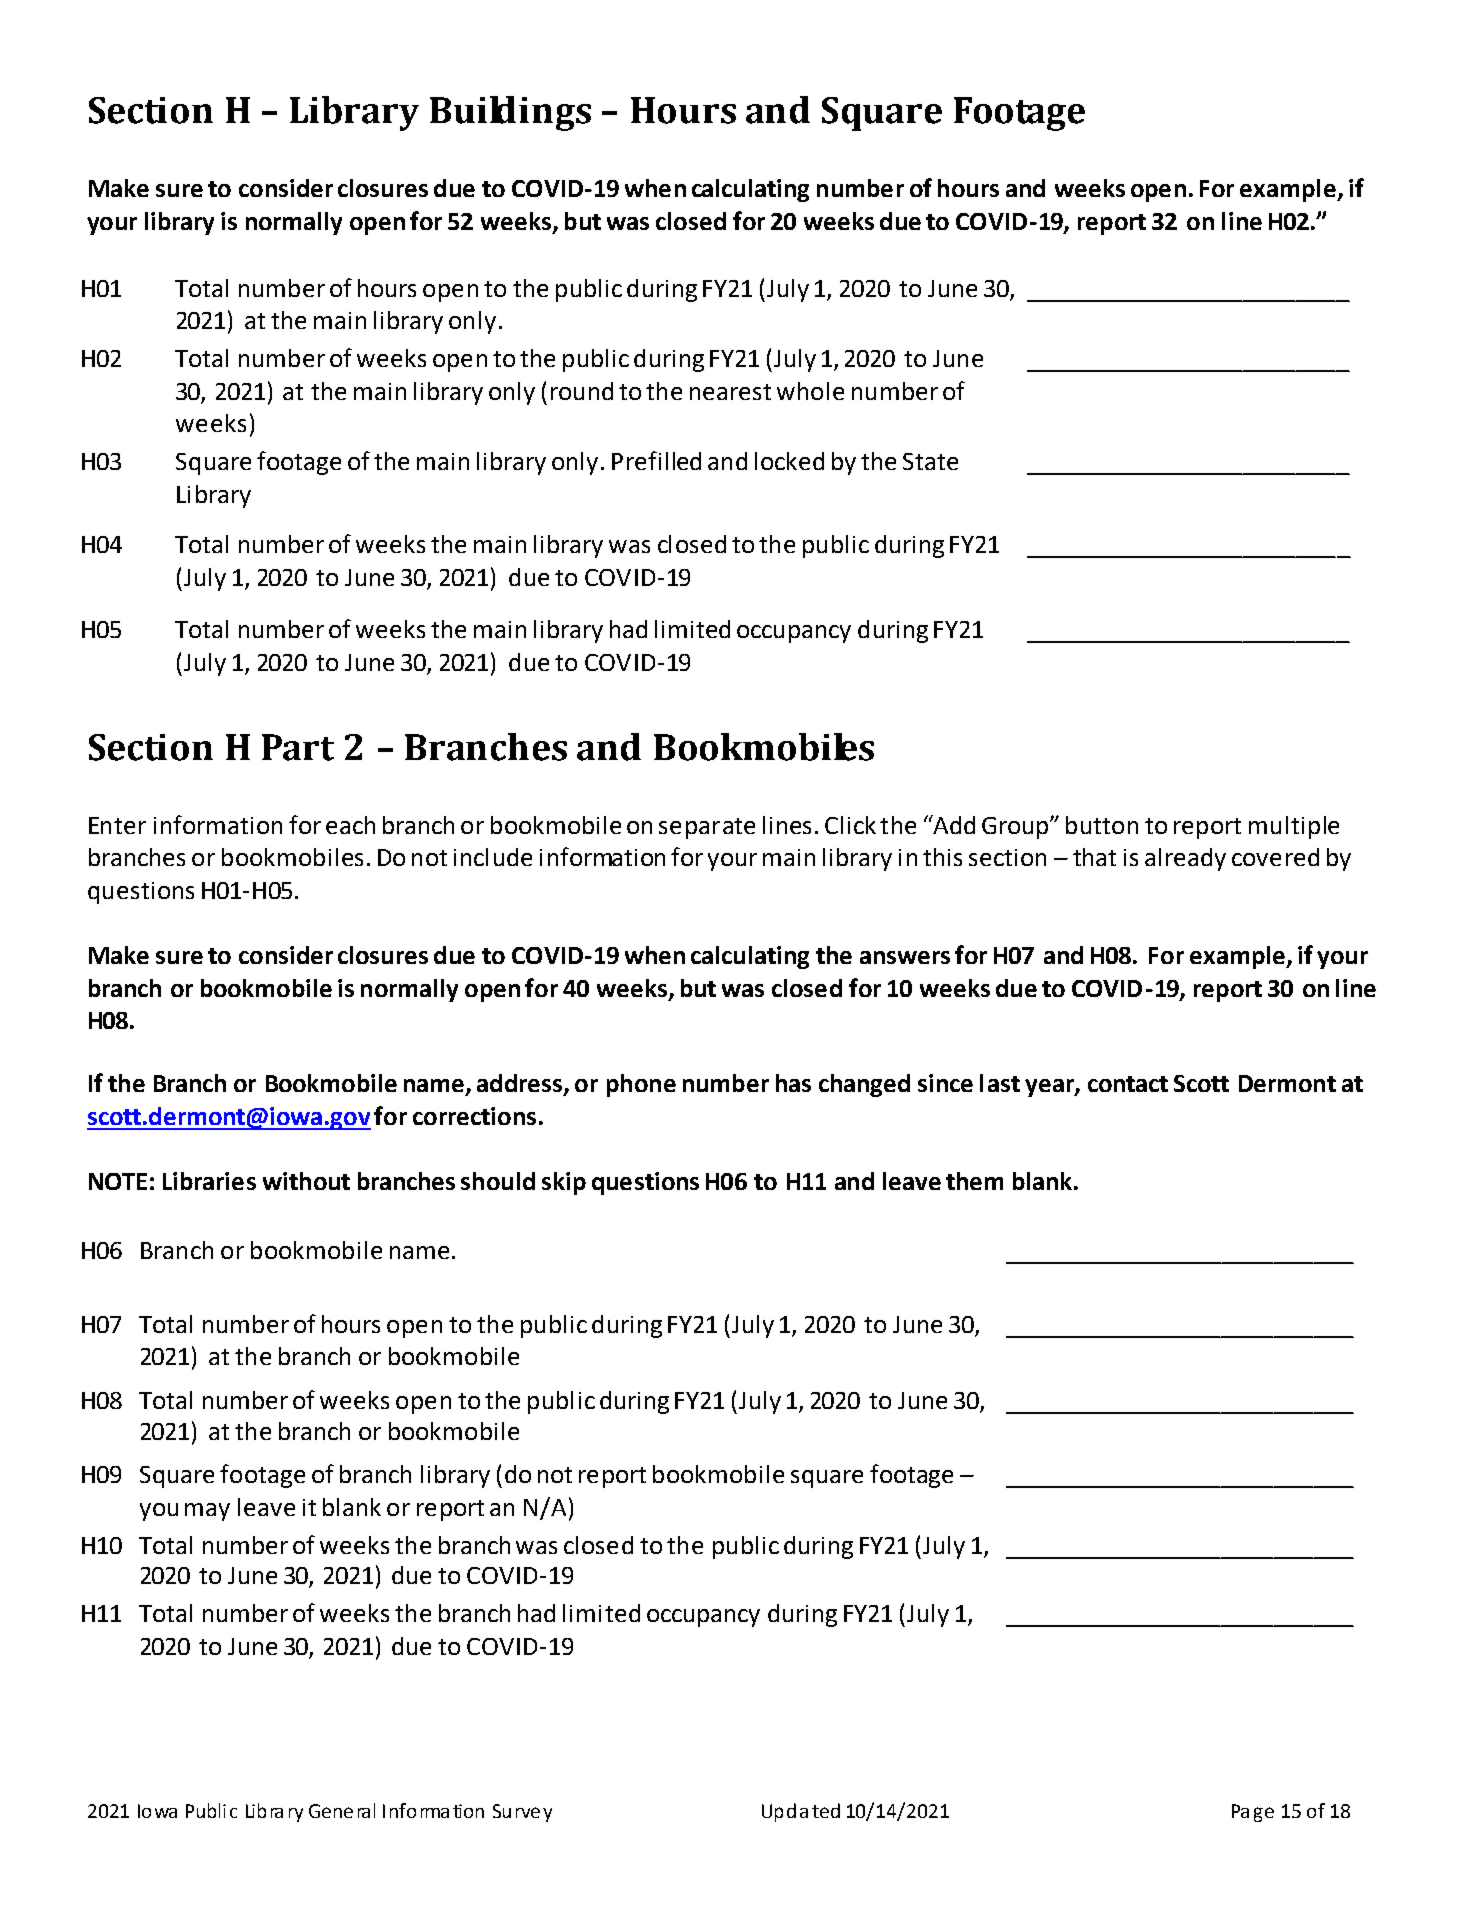 This screenshot has height=1908, width=1474. Describe the element at coordinates (342, 1810) in the screenshot. I see `General` at that location.
